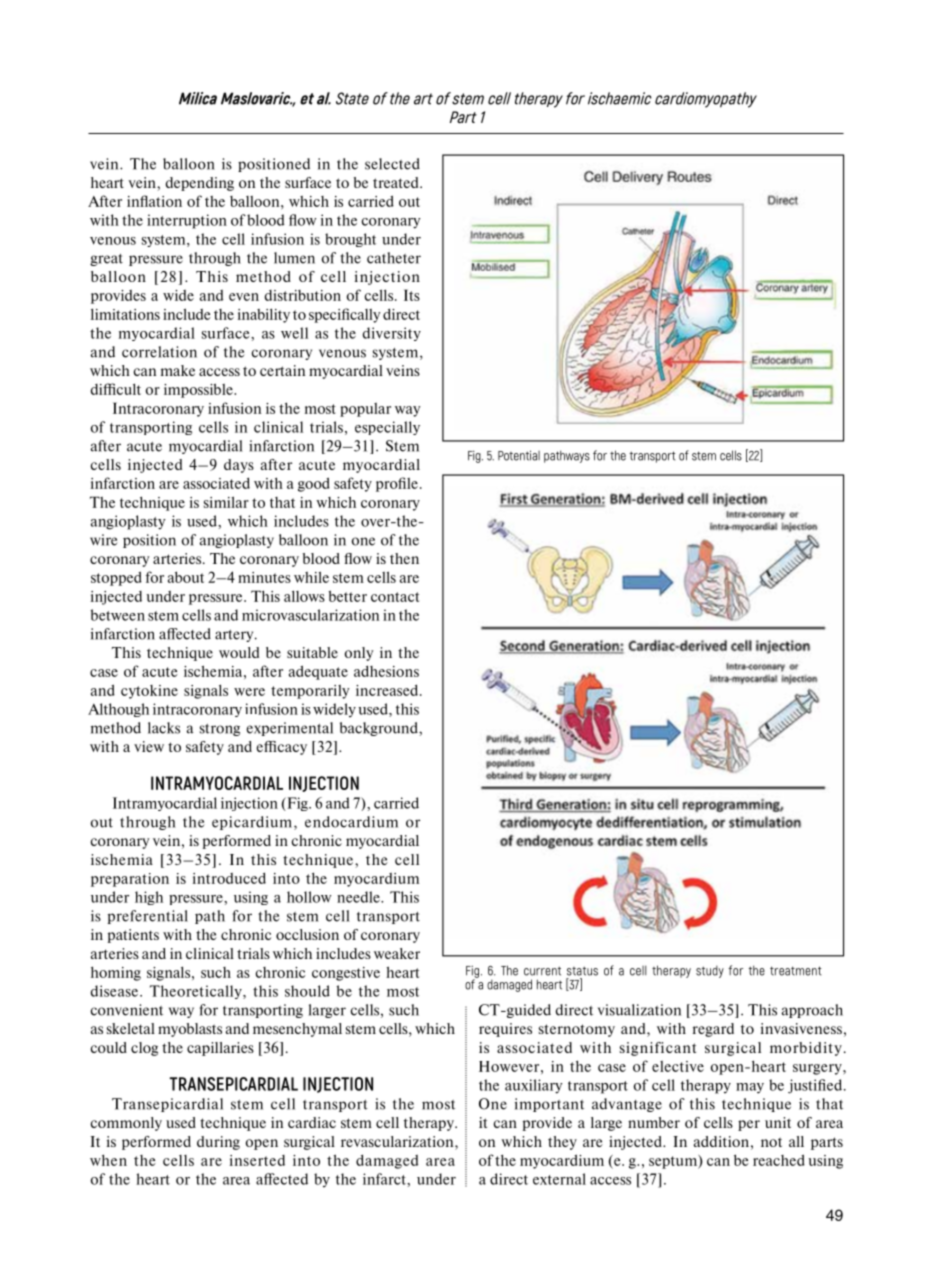 The height and width of the screenshot is (1288, 932). What do you see at coordinates (147, 917) in the screenshot?
I see `preferential` at bounding box center [147, 917].
